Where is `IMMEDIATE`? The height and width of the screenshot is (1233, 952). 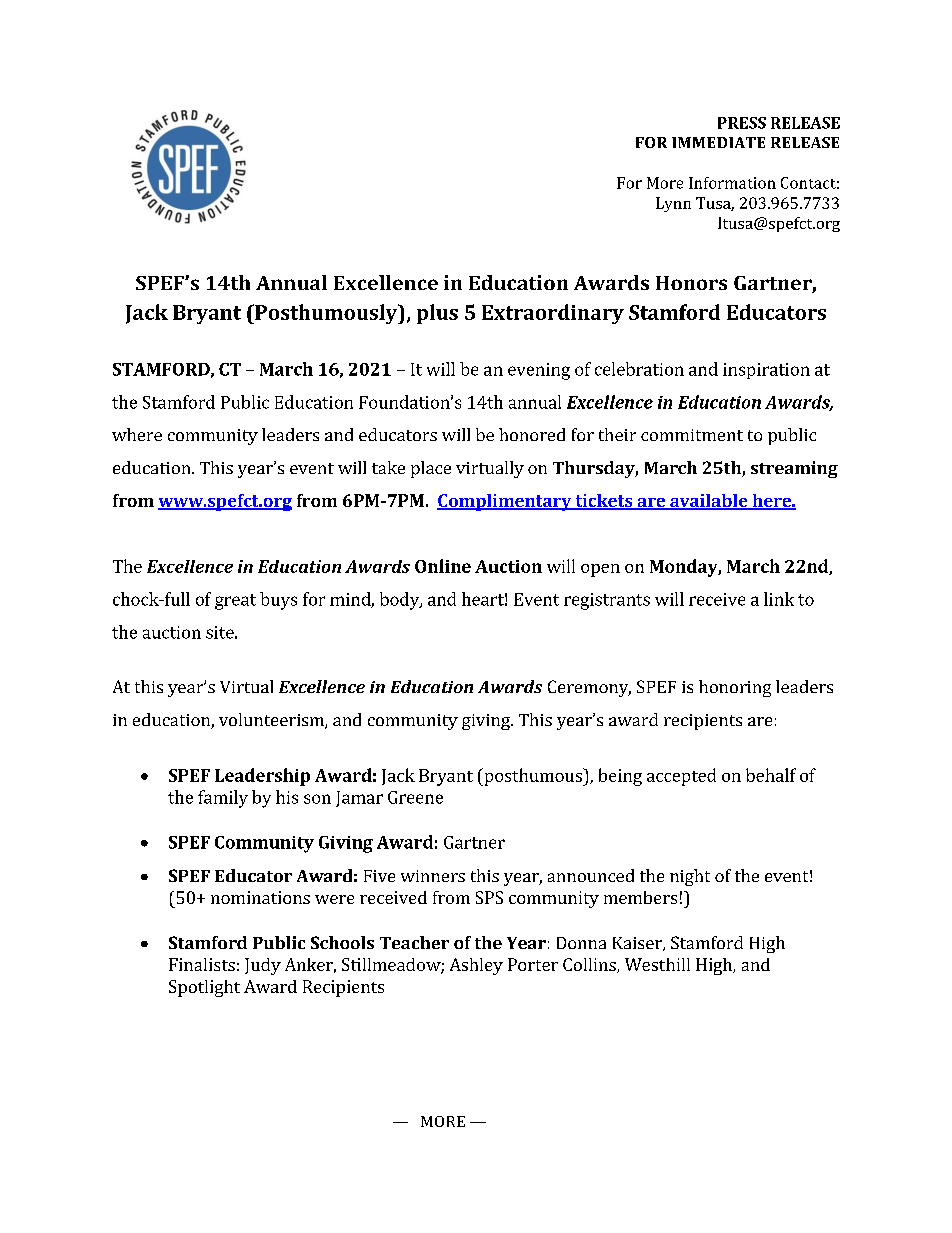
IMMEDIATE is located at coordinates (718, 142).
